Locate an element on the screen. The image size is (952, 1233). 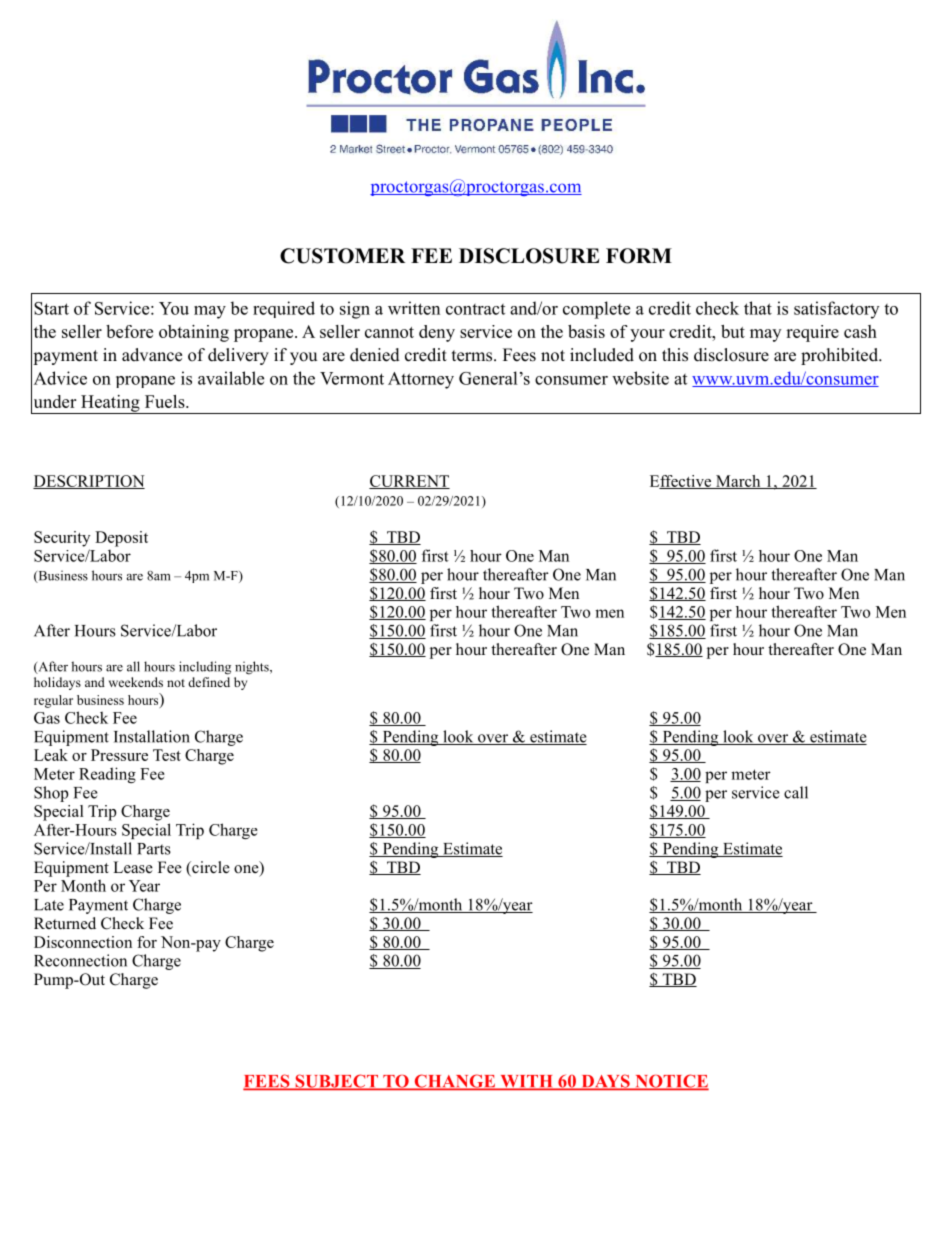
SUBJECT is located at coordinates (337, 1082).
